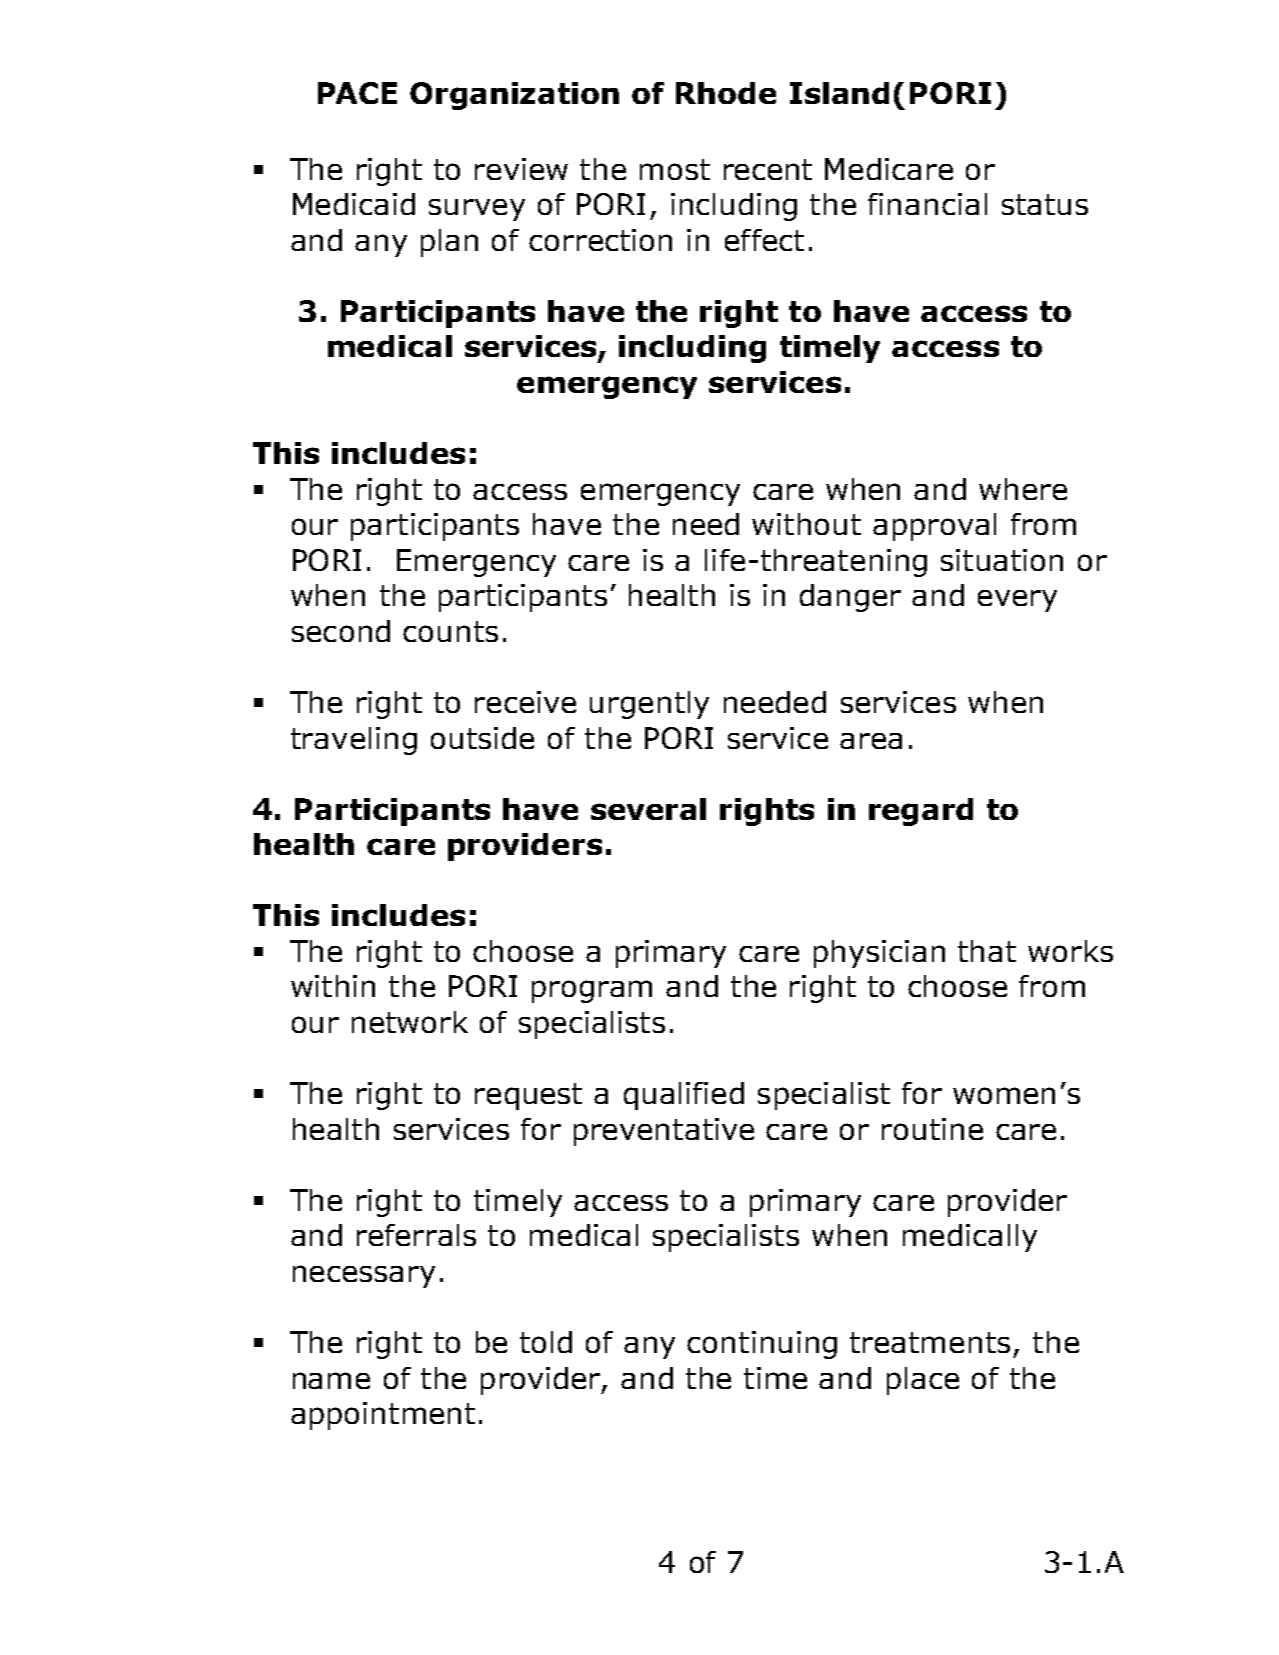  I want to click on financial, so click(927, 204).
